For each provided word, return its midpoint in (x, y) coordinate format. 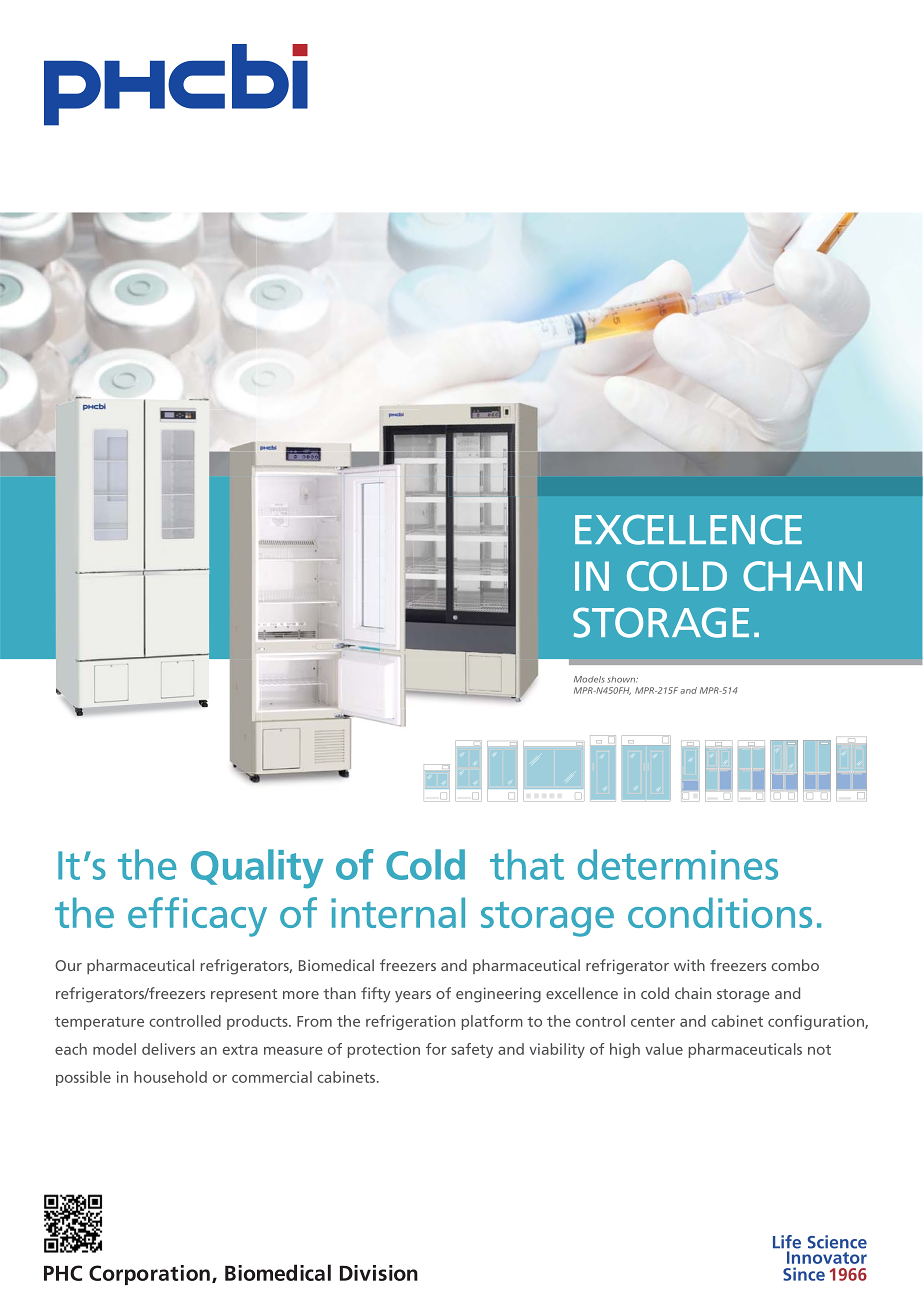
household (170, 1077)
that (527, 864)
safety (472, 1050)
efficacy (197, 917)
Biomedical (336, 965)
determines (678, 864)
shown (622, 679)
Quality (257, 869)
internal (398, 912)
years (413, 997)
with (689, 965)
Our (68, 965)
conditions (720, 912)
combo (795, 965)
